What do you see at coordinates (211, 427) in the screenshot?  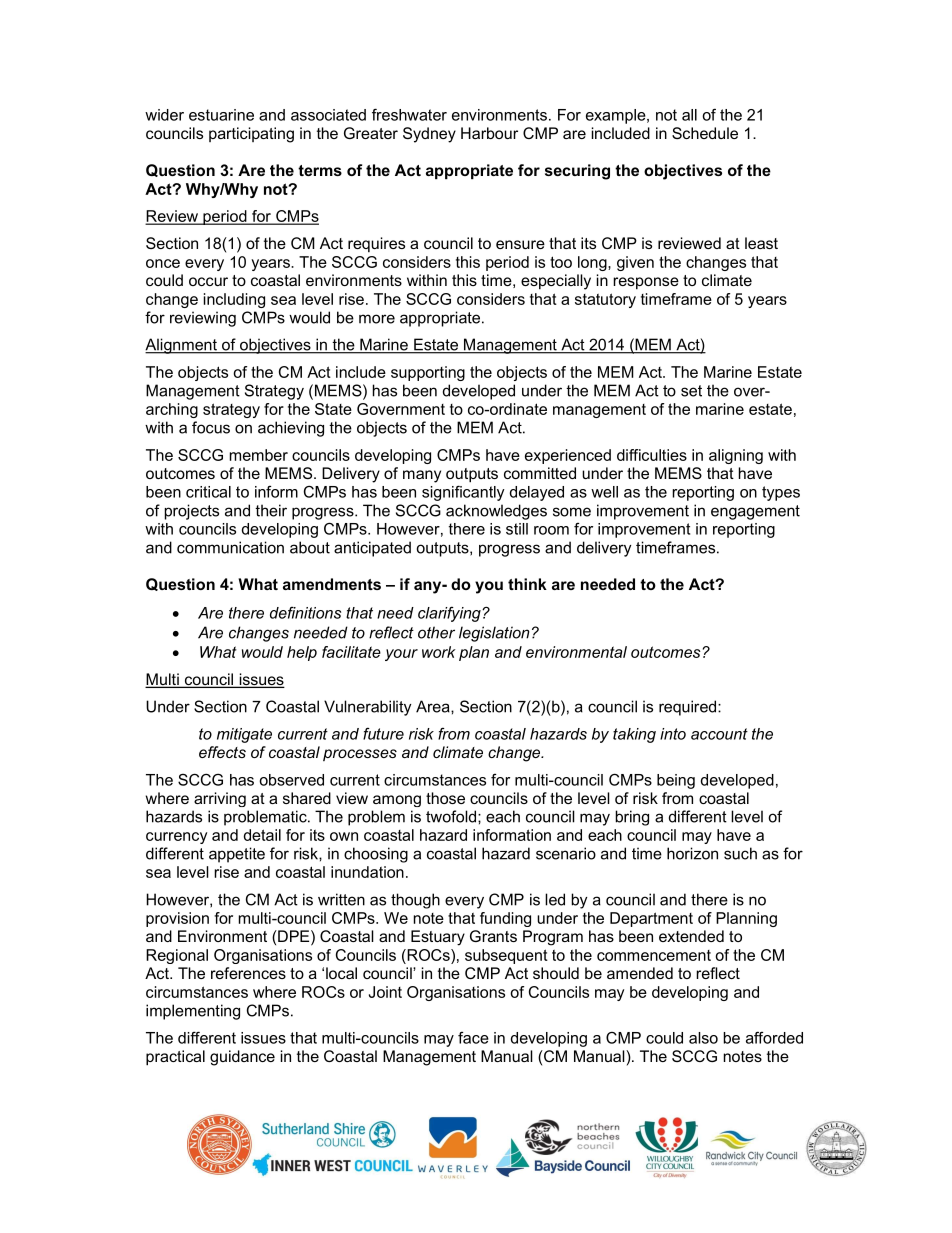 I see `focus` at bounding box center [211, 427].
